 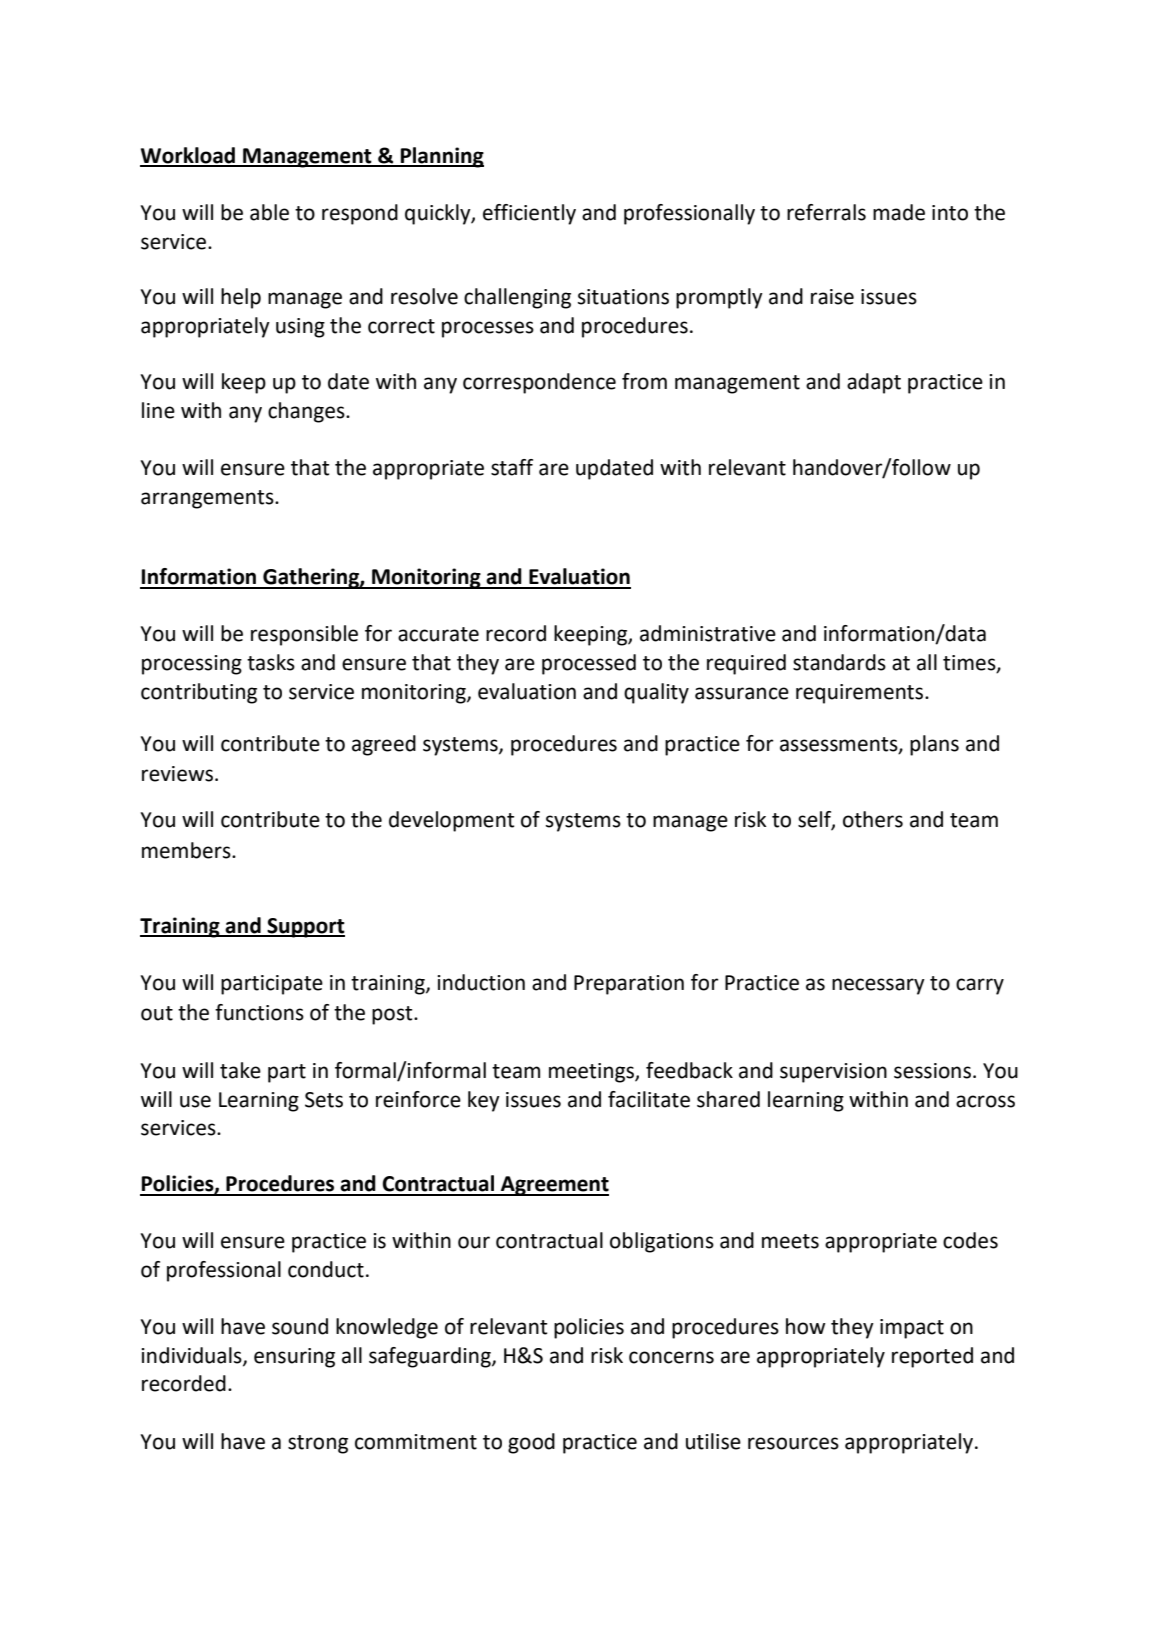 What do you see at coordinates (531, 1443) in the screenshot?
I see `good` at bounding box center [531, 1443].
